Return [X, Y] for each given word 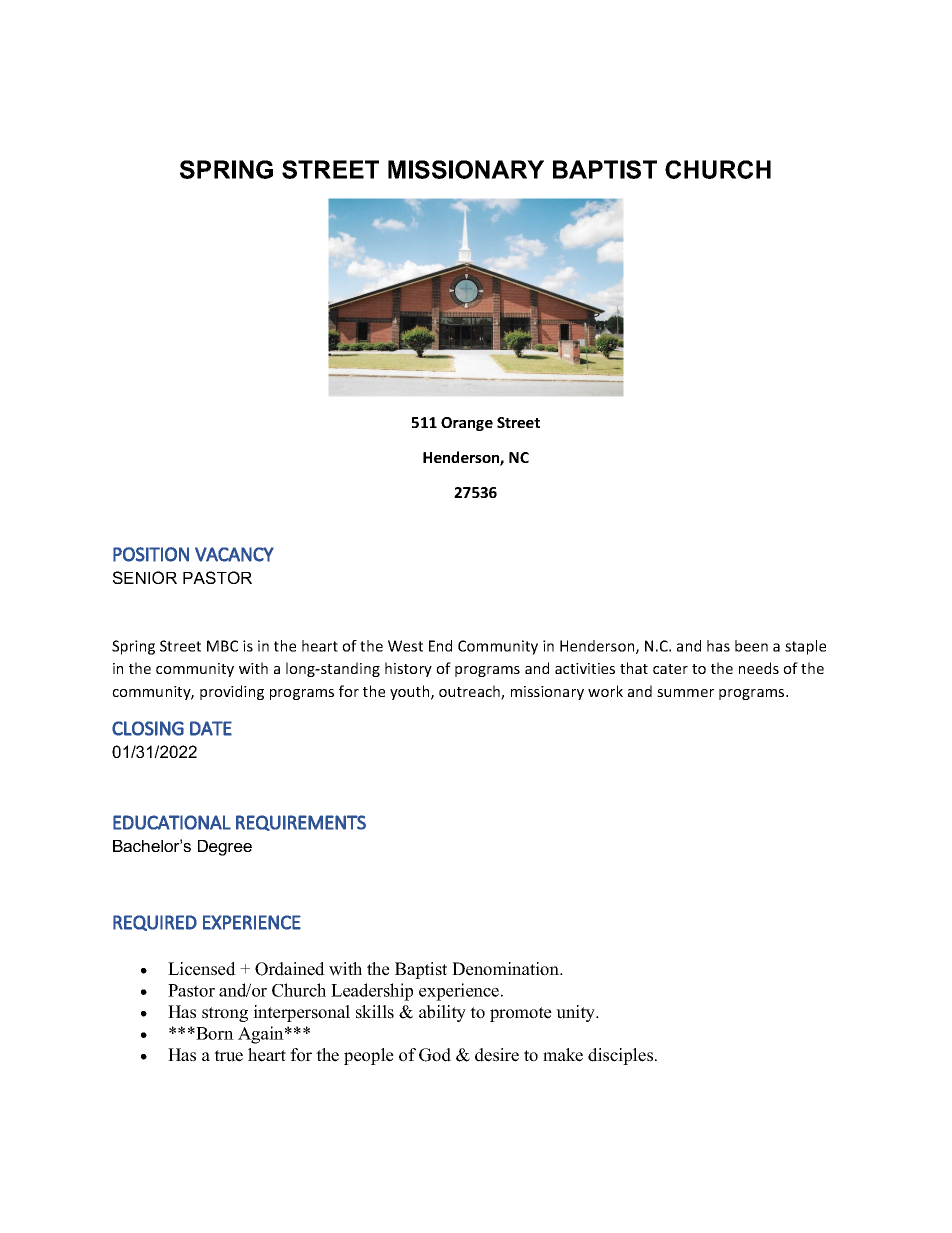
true [228, 1056]
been [751, 646]
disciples [622, 1056]
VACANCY [234, 554]
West [405, 646]
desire [497, 1055]
